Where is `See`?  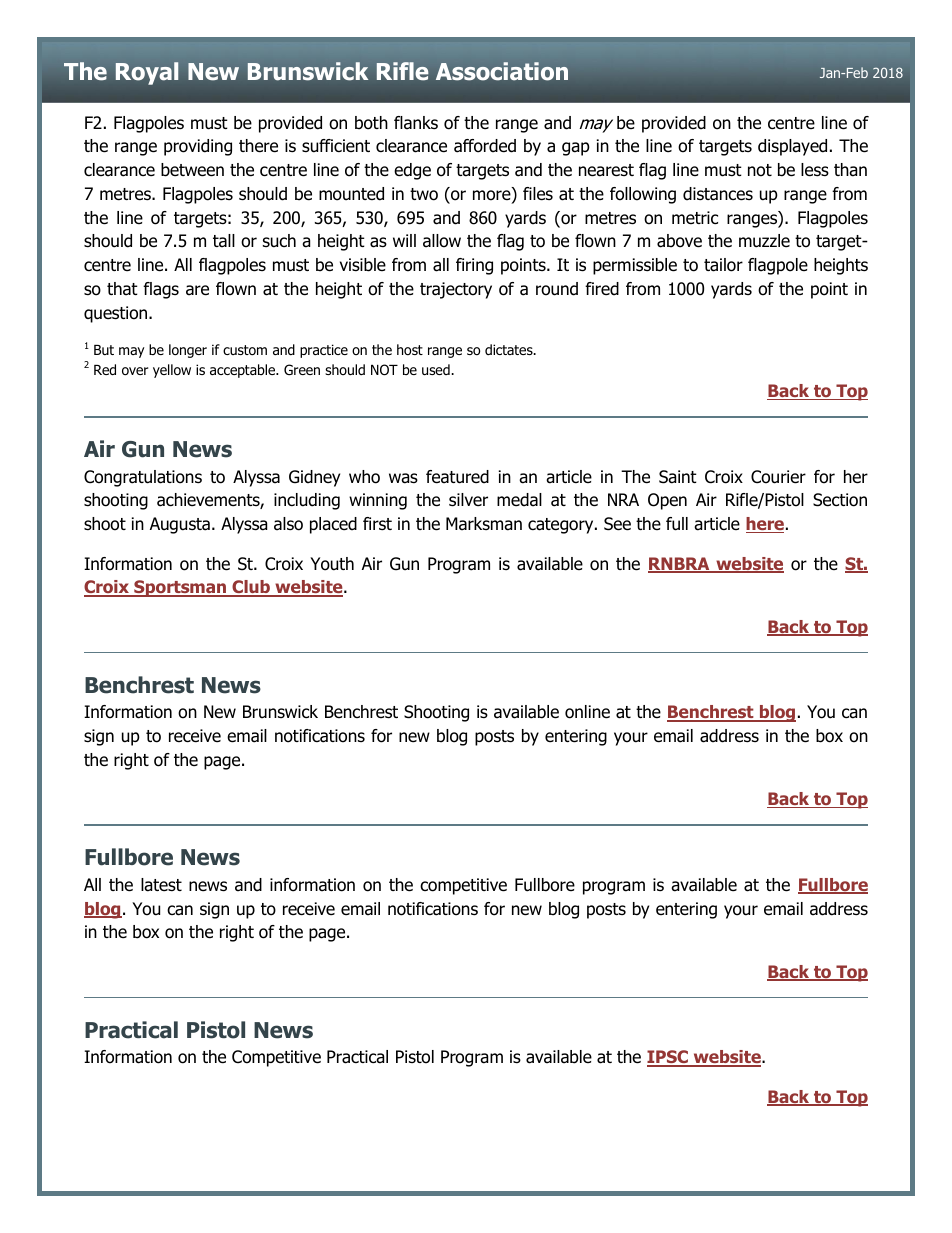 See is located at coordinates (617, 524).
